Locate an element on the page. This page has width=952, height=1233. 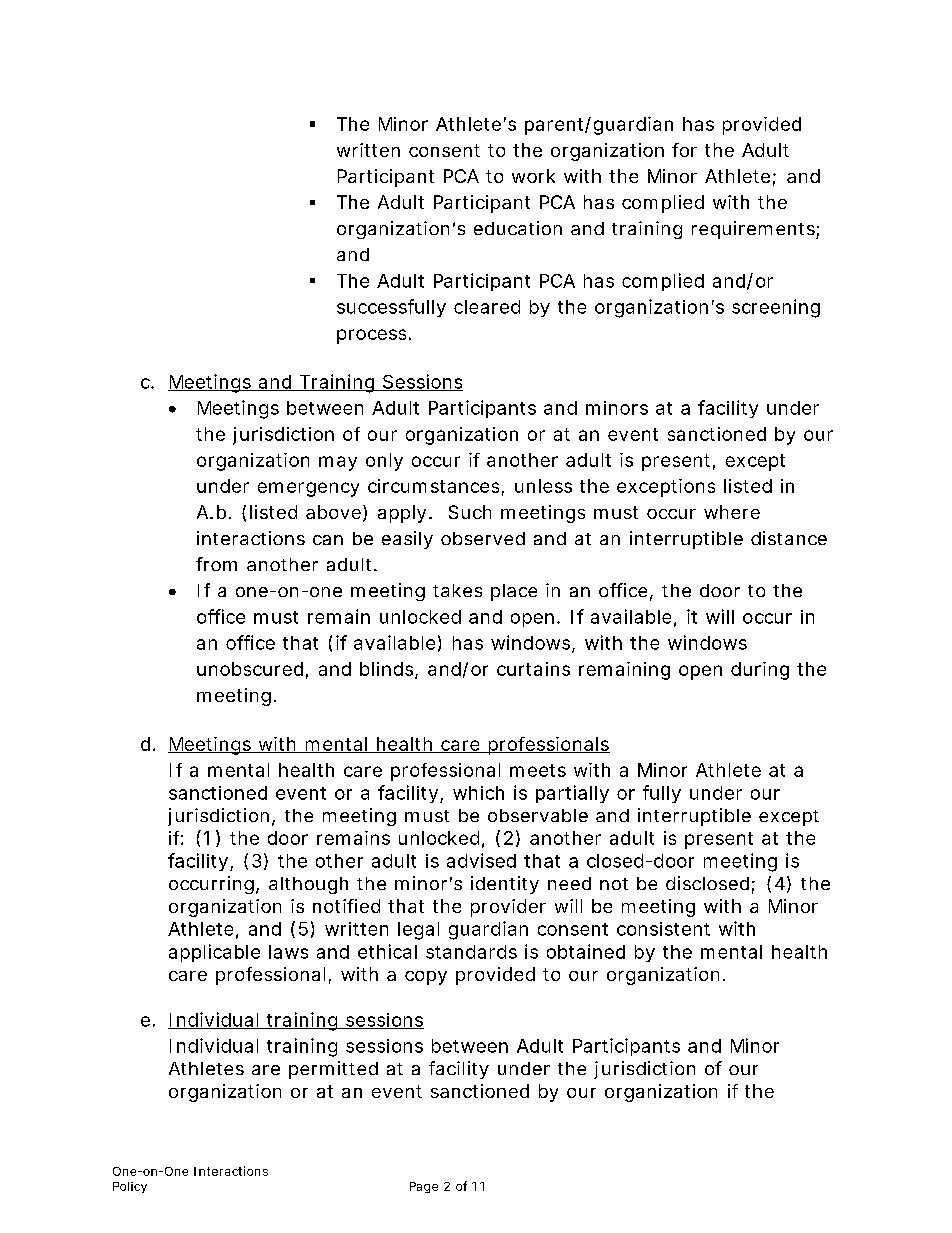
Policy is located at coordinates (130, 1187).
